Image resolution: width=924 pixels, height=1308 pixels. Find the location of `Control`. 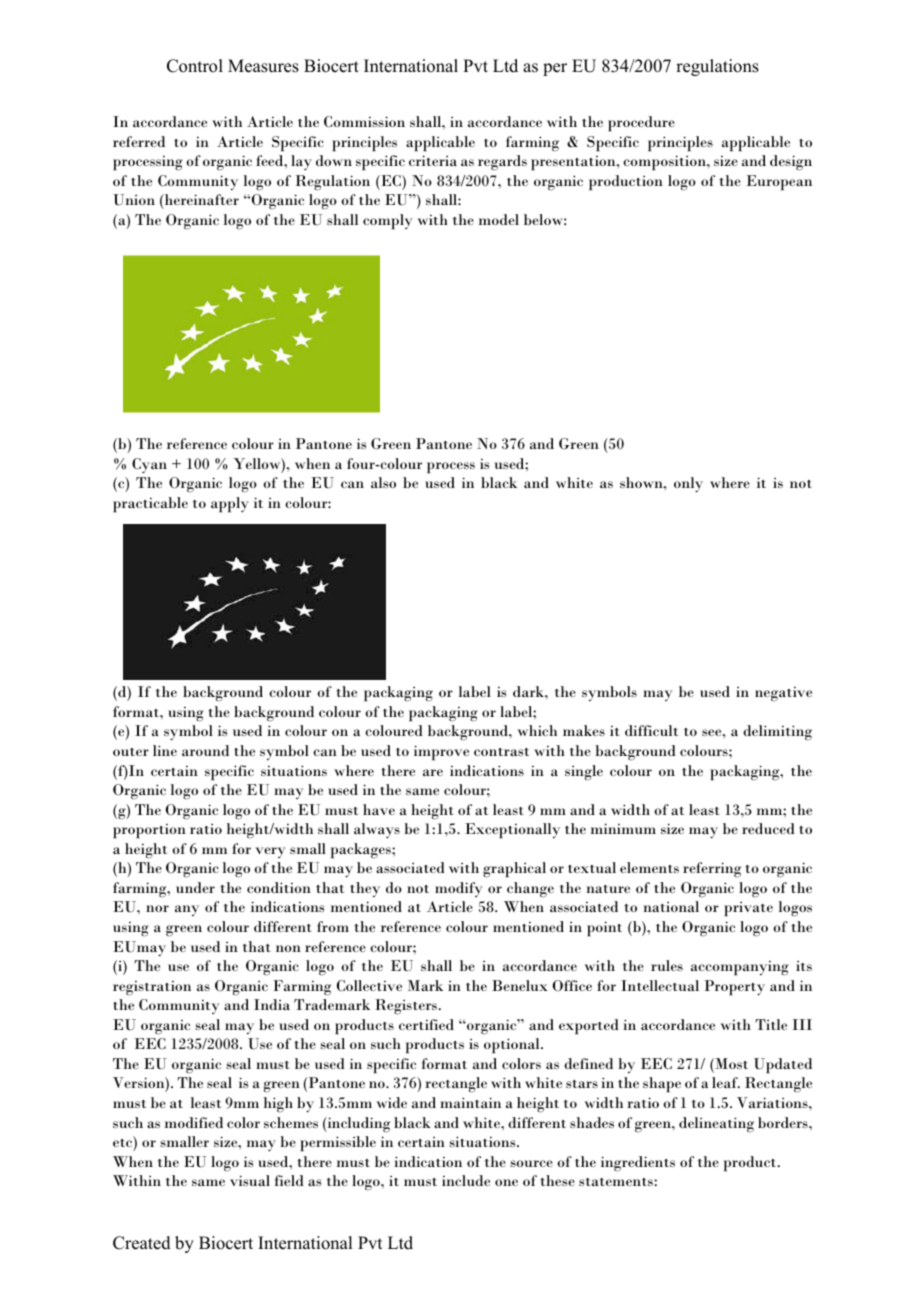

Control is located at coordinates (195, 66).
